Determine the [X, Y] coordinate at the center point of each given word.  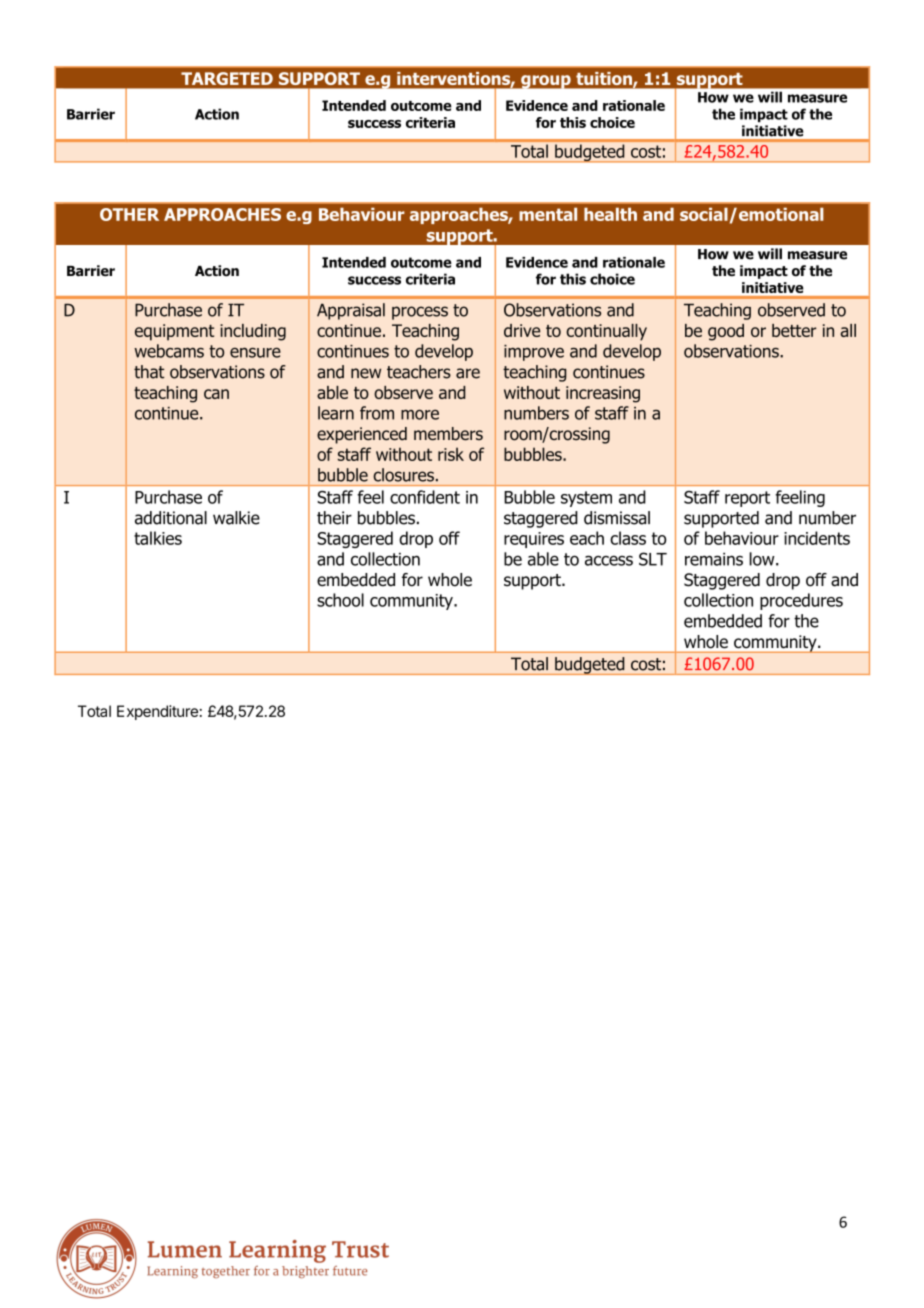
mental [548, 214]
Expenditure [157, 712]
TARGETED [227, 78]
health [610, 214]
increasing [603, 394]
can [216, 394]
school [340, 600]
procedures [801, 601]
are [468, 373]
